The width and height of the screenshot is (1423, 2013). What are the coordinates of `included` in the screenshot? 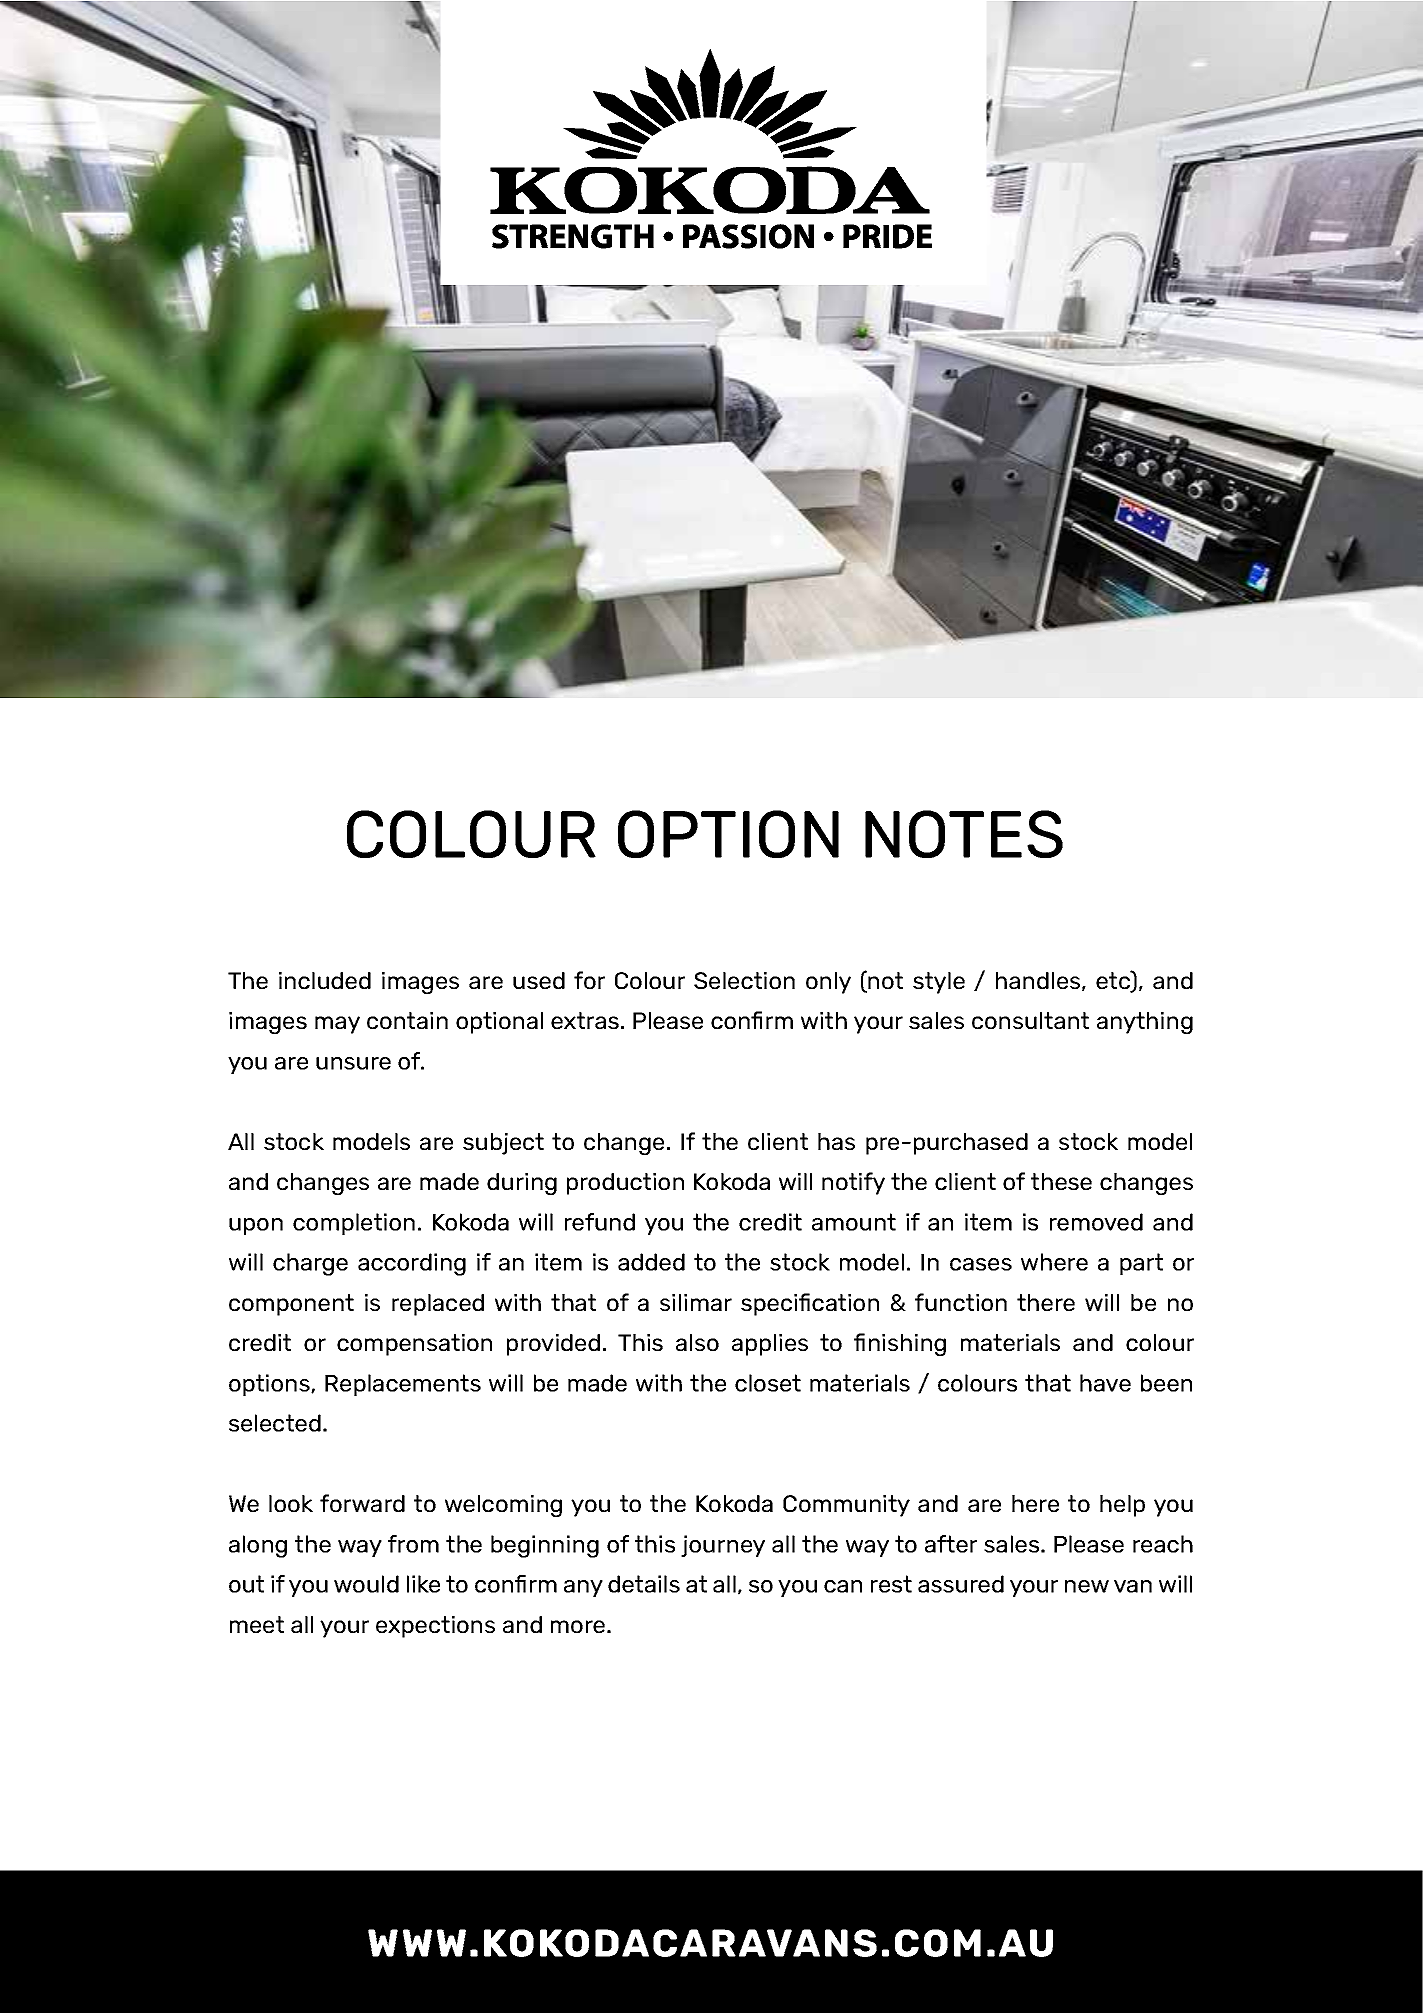 It's located at (325, 980).
